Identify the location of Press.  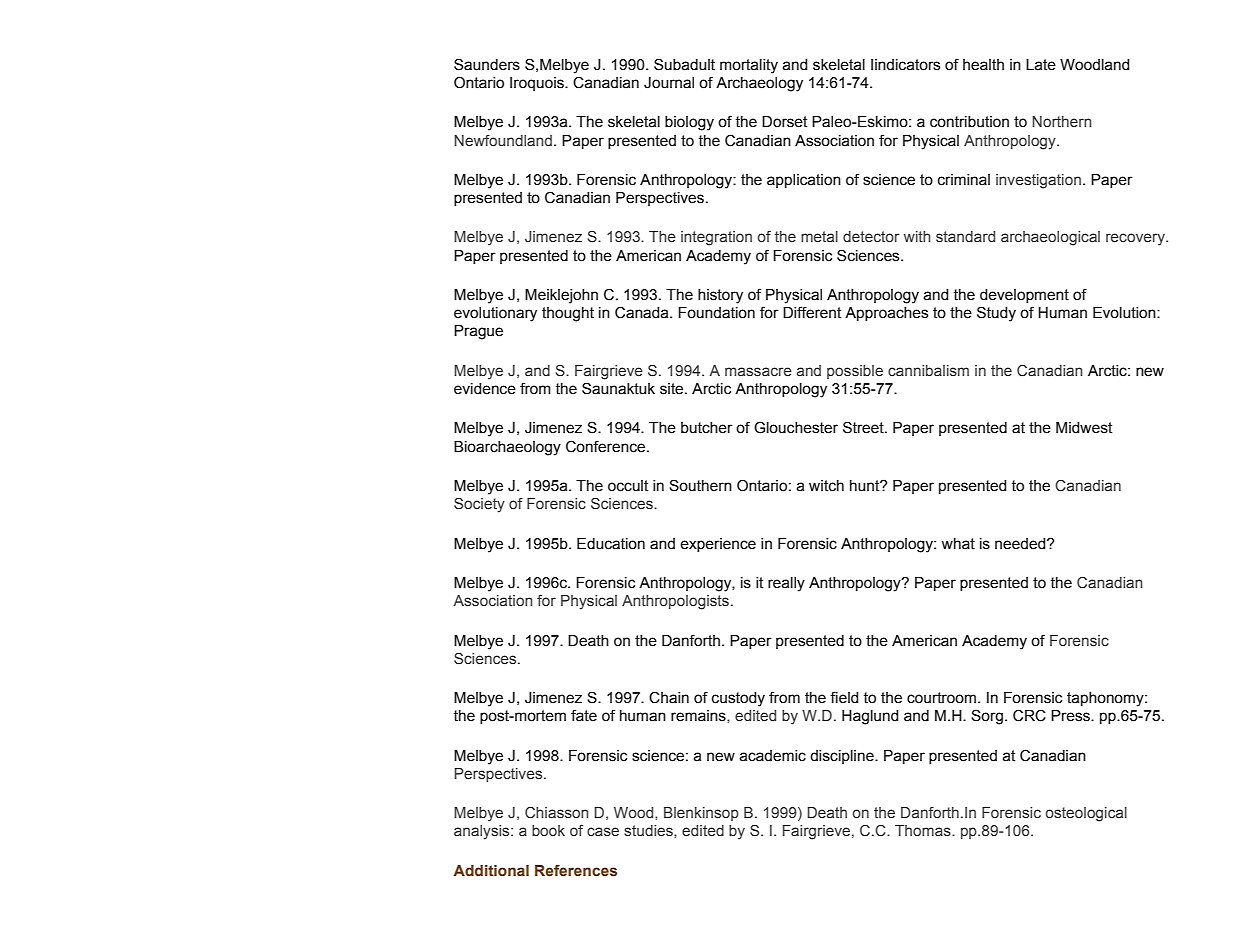
(1071, 716).
